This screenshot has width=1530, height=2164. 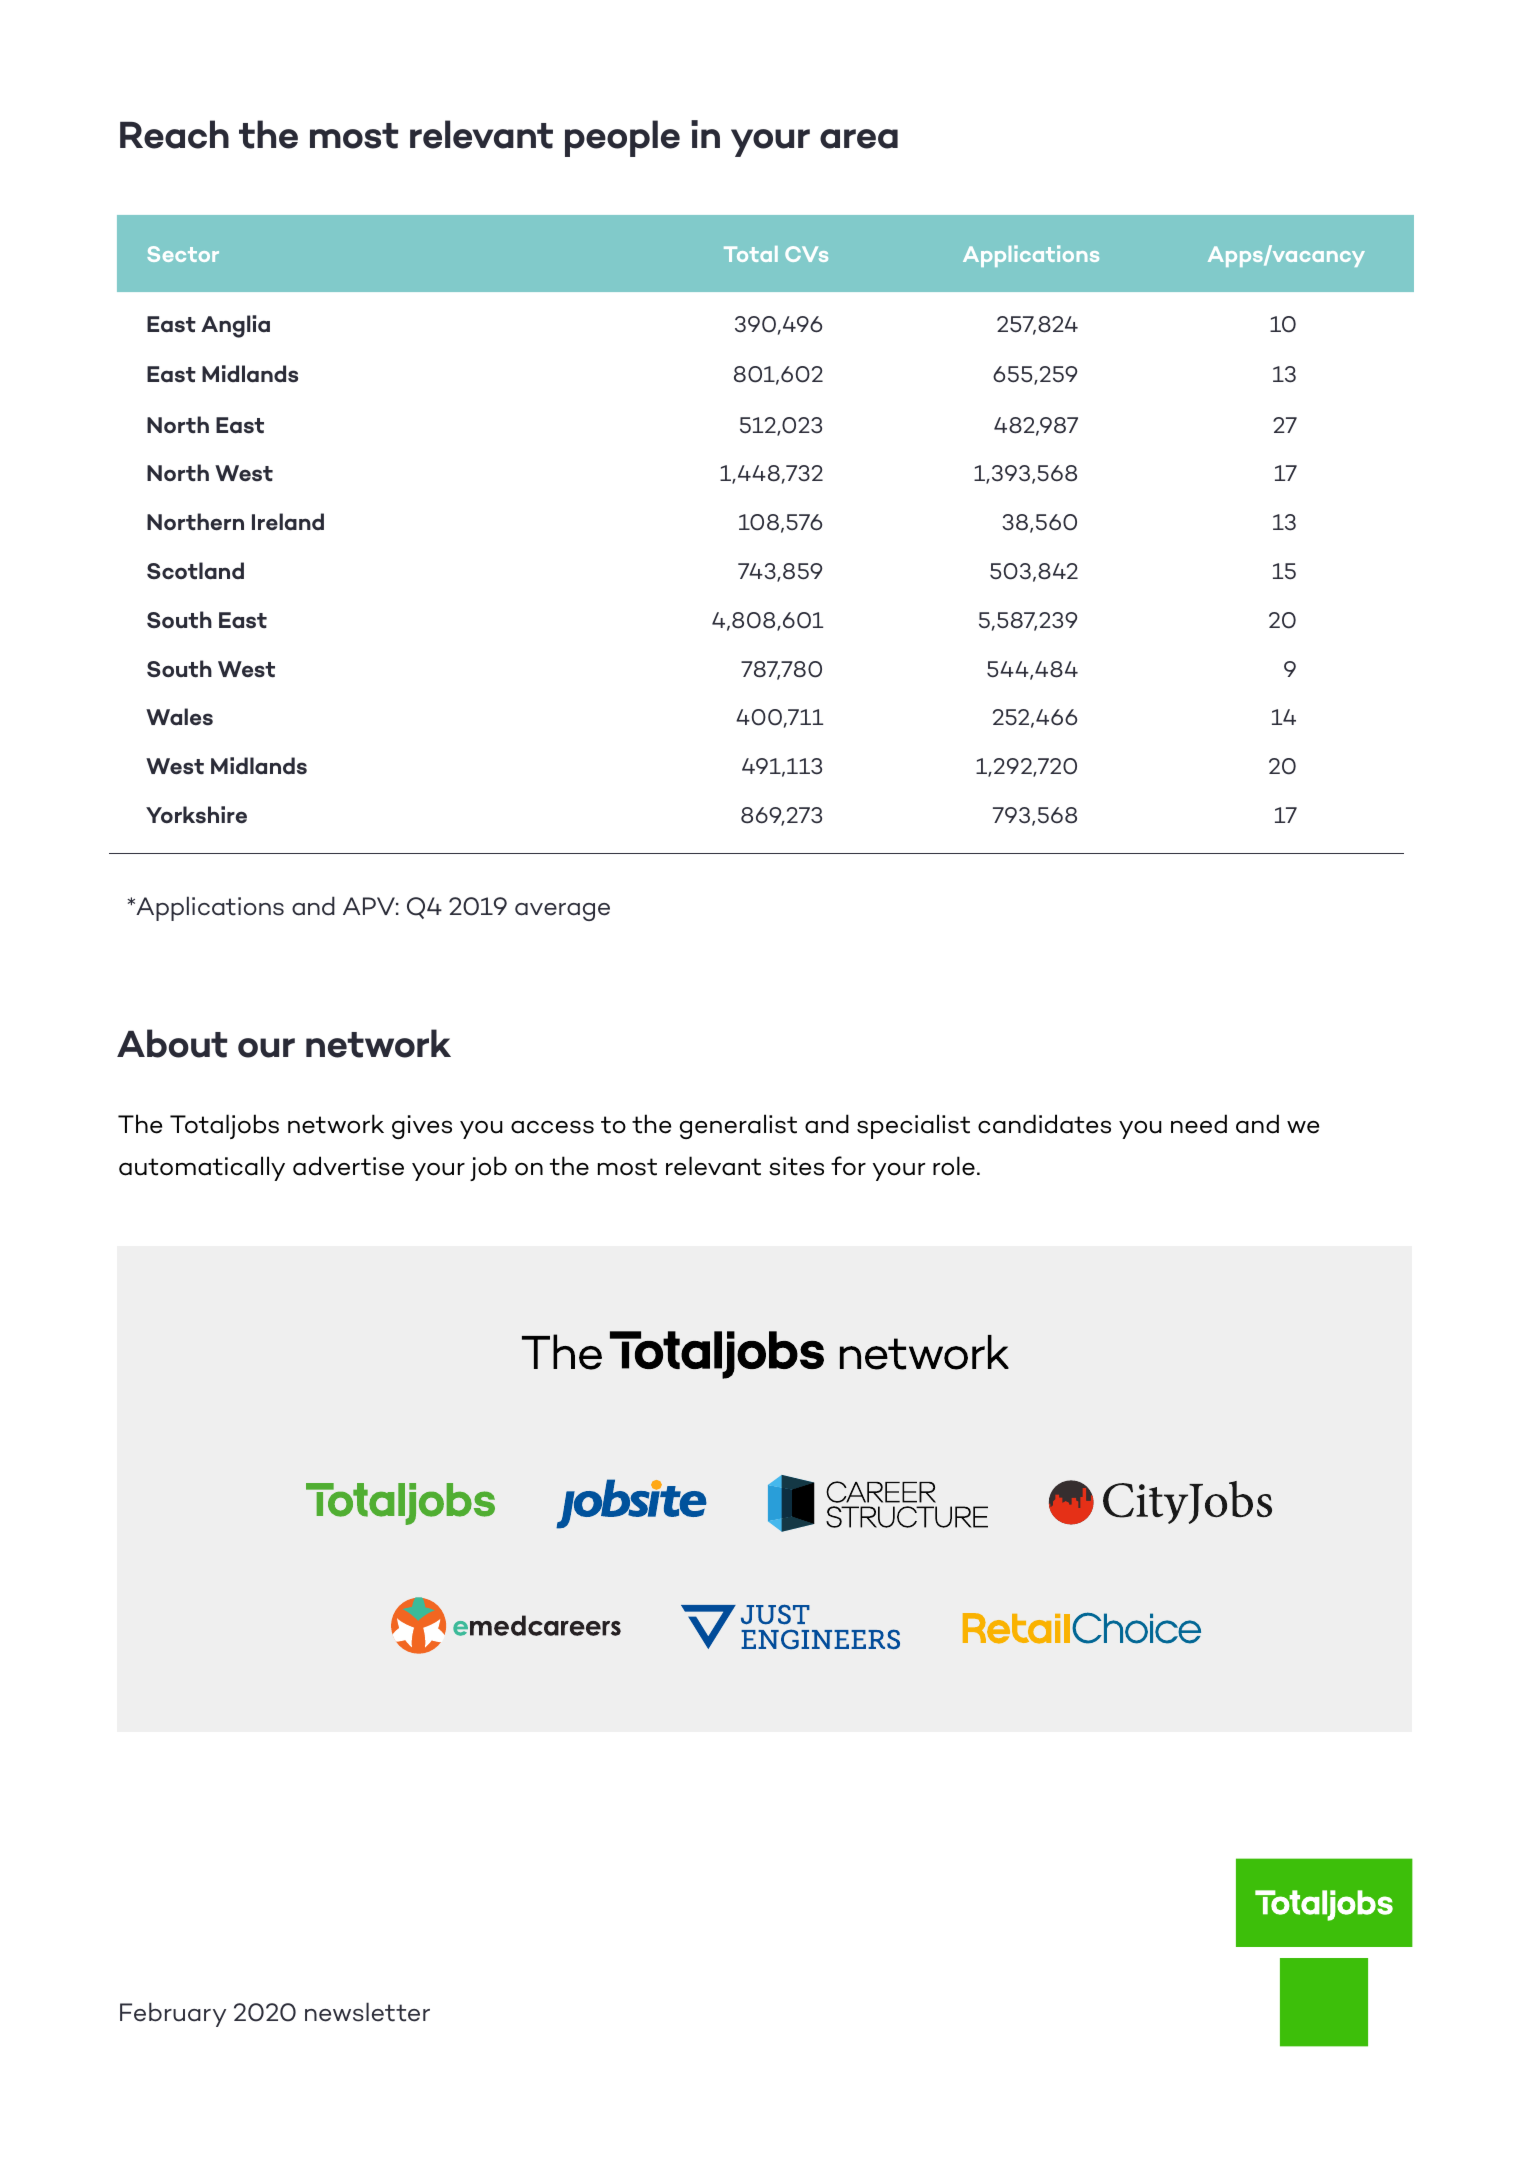 I want to click on need, so click(x=1199, y=1124).
